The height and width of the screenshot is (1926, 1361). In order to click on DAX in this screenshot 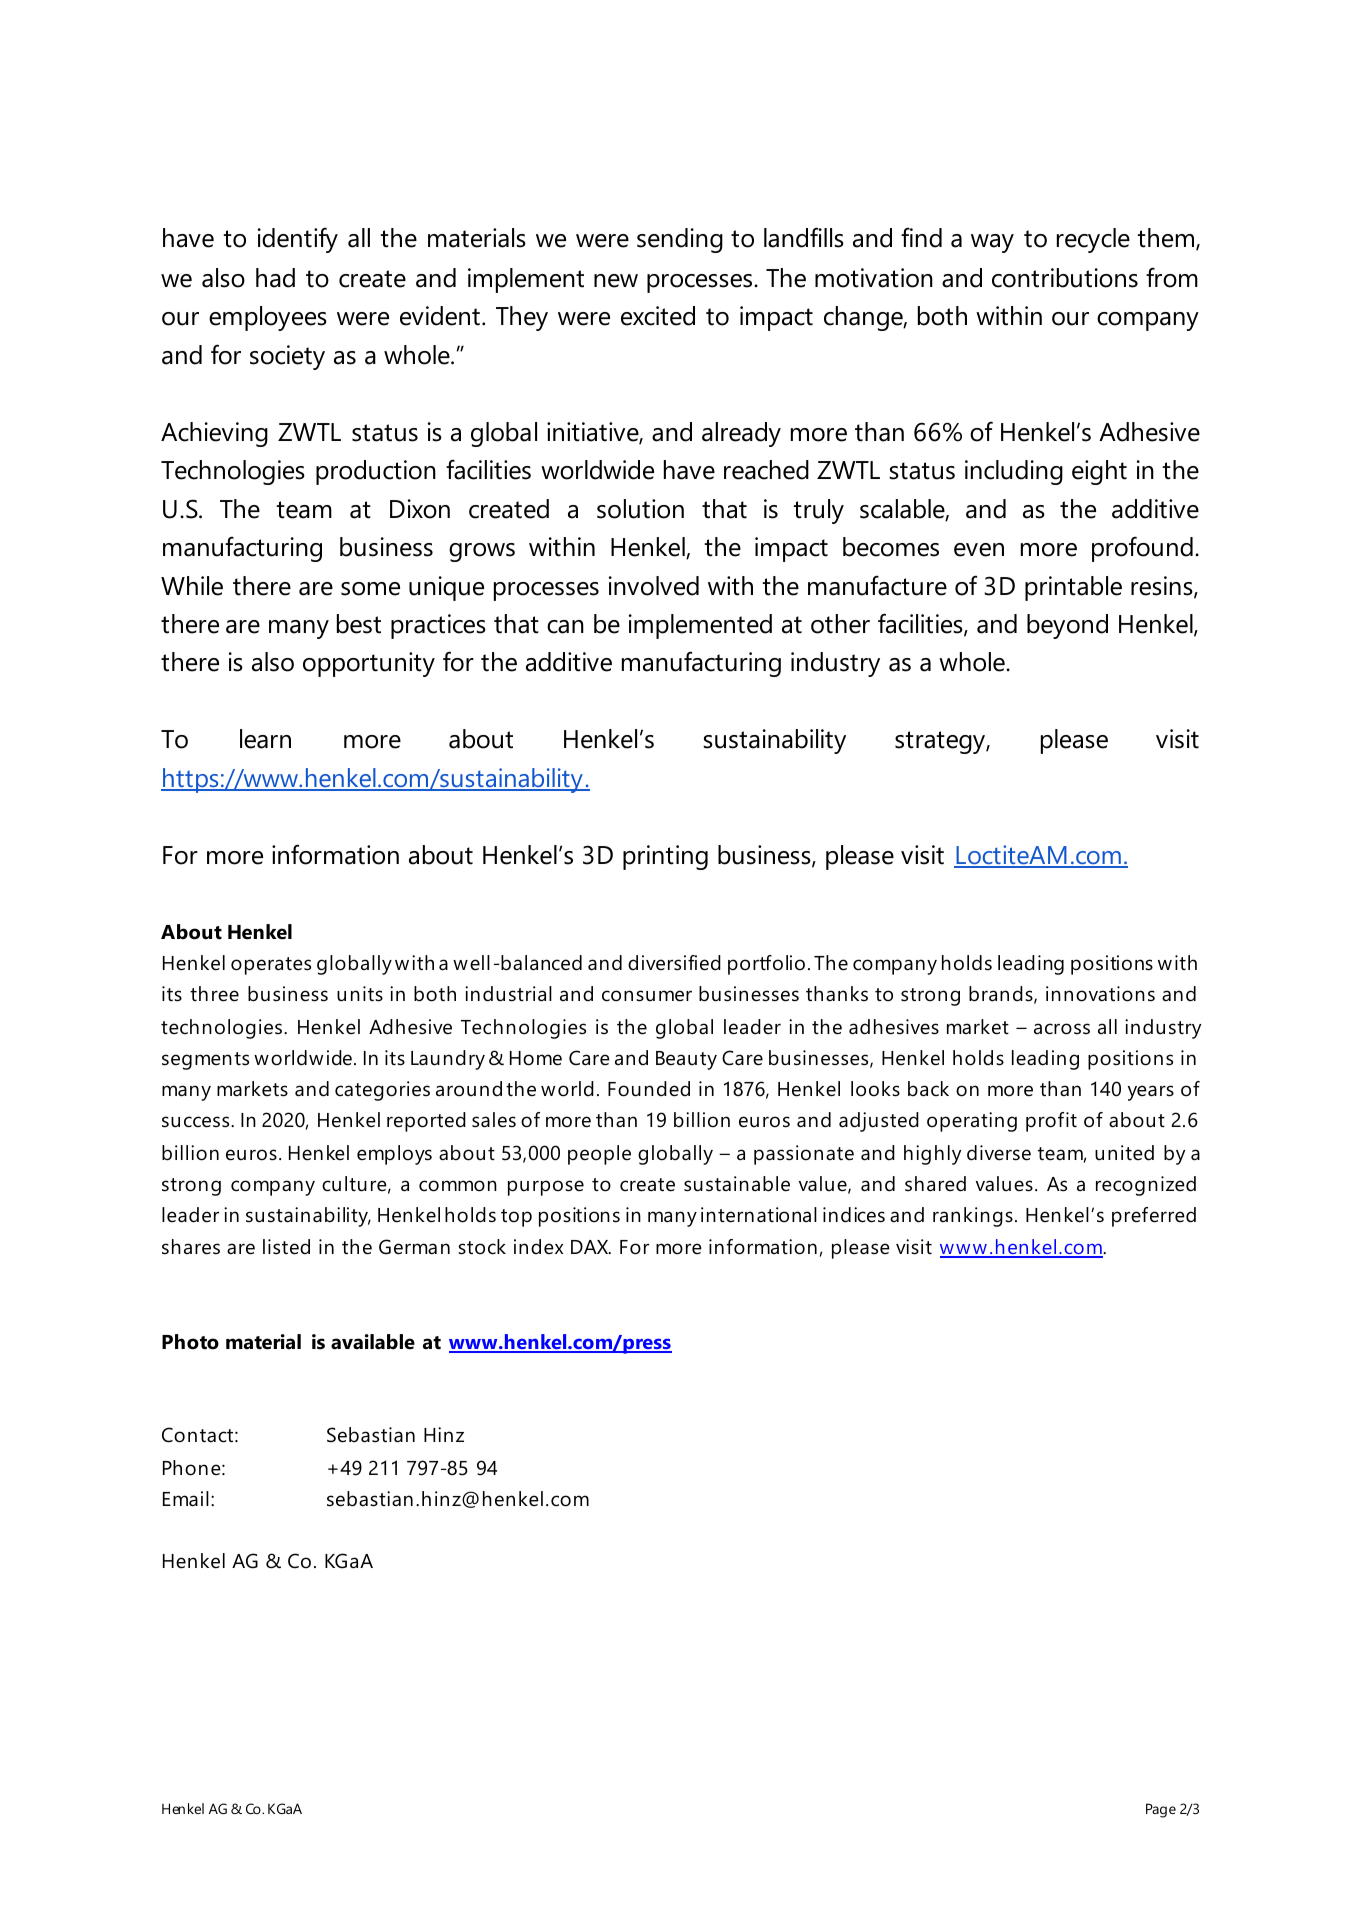, I will do `click(591, 1247)`.
